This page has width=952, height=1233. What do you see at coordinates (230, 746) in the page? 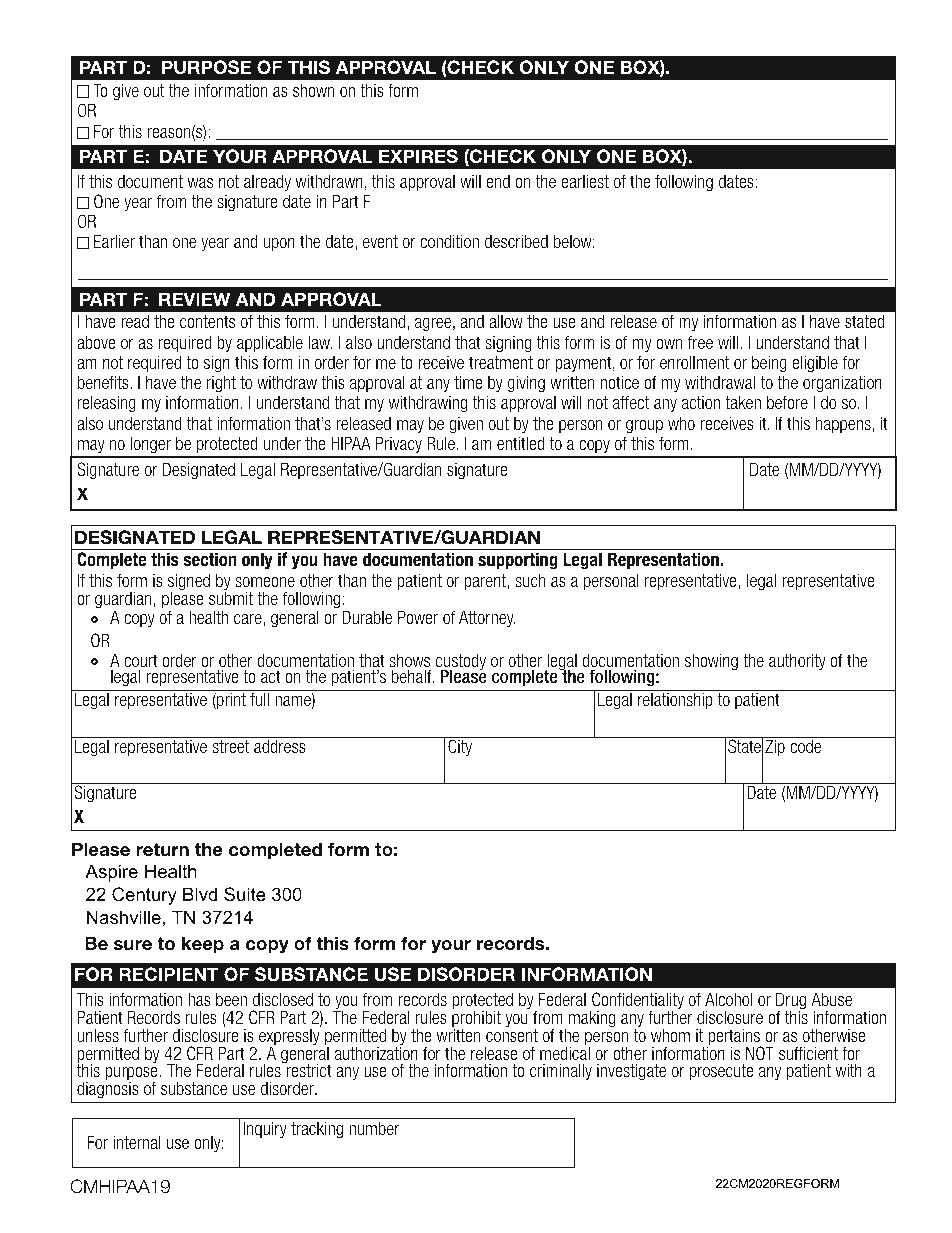
I see `street` at bounding box center [230, 746].
